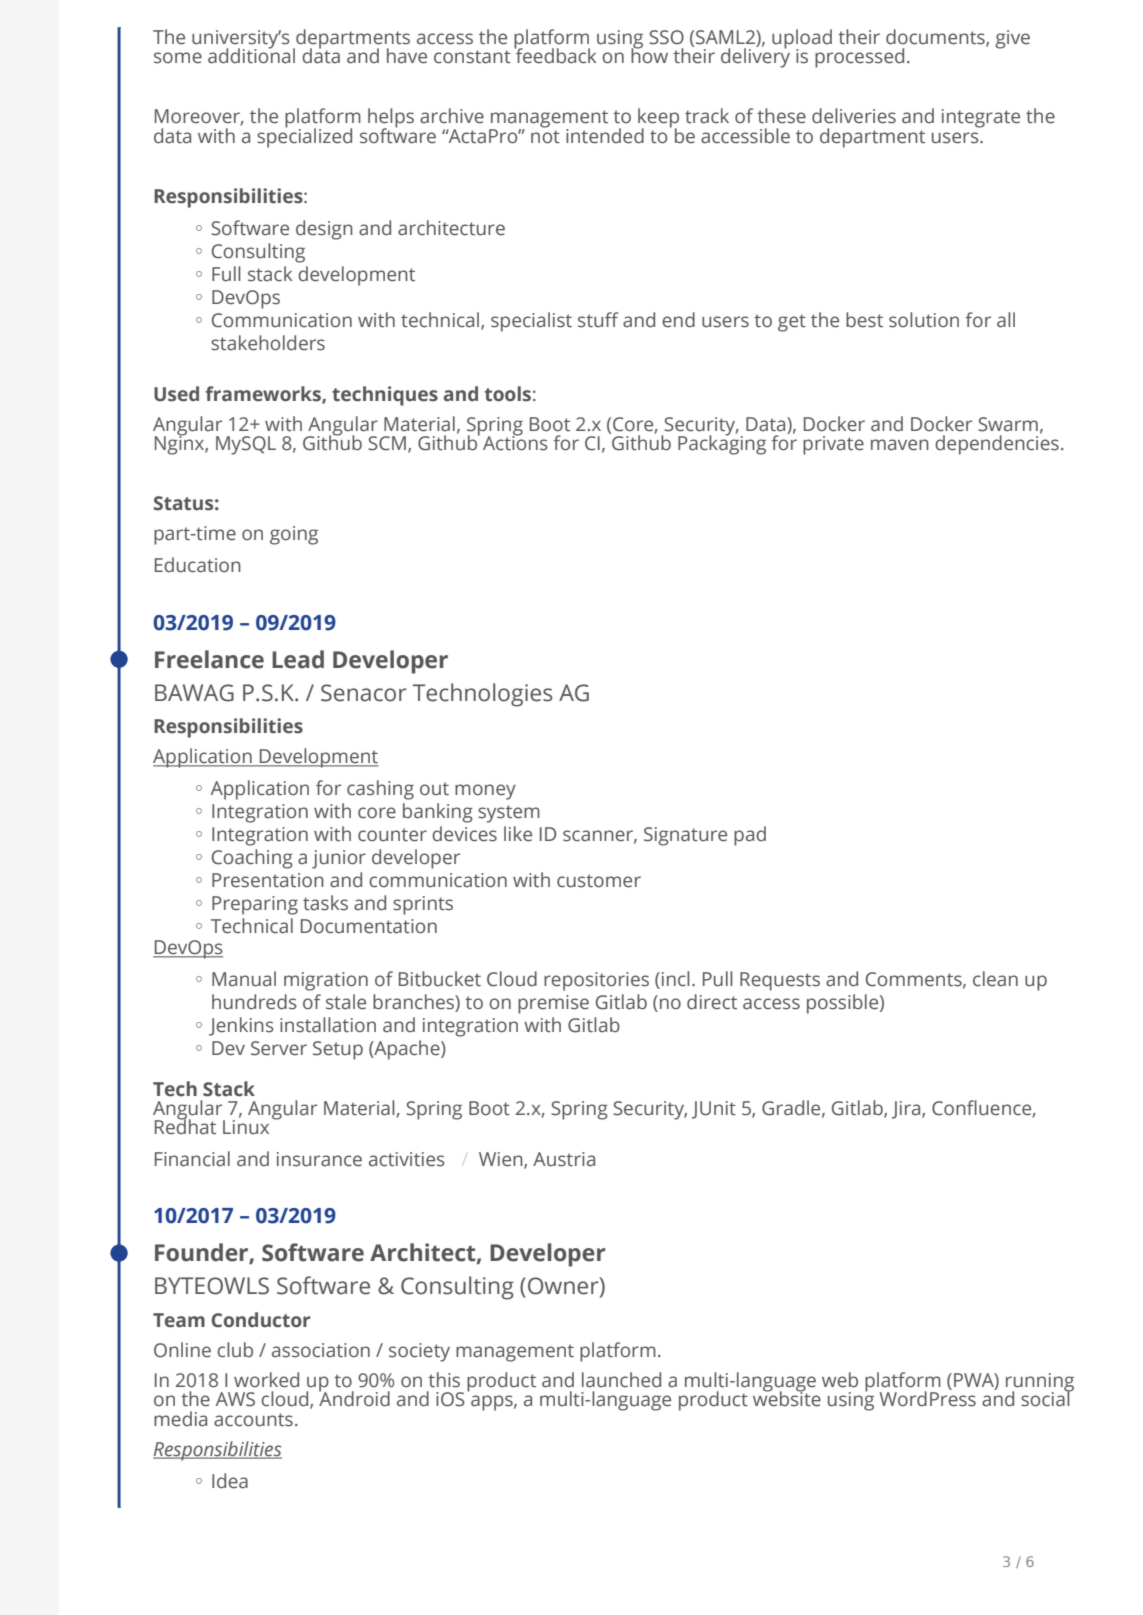 The image size is (1143, 1615). What do you see at coordinates (253, 1420) in the document?
I see `accounts` at bounding box center [253, 1420].
